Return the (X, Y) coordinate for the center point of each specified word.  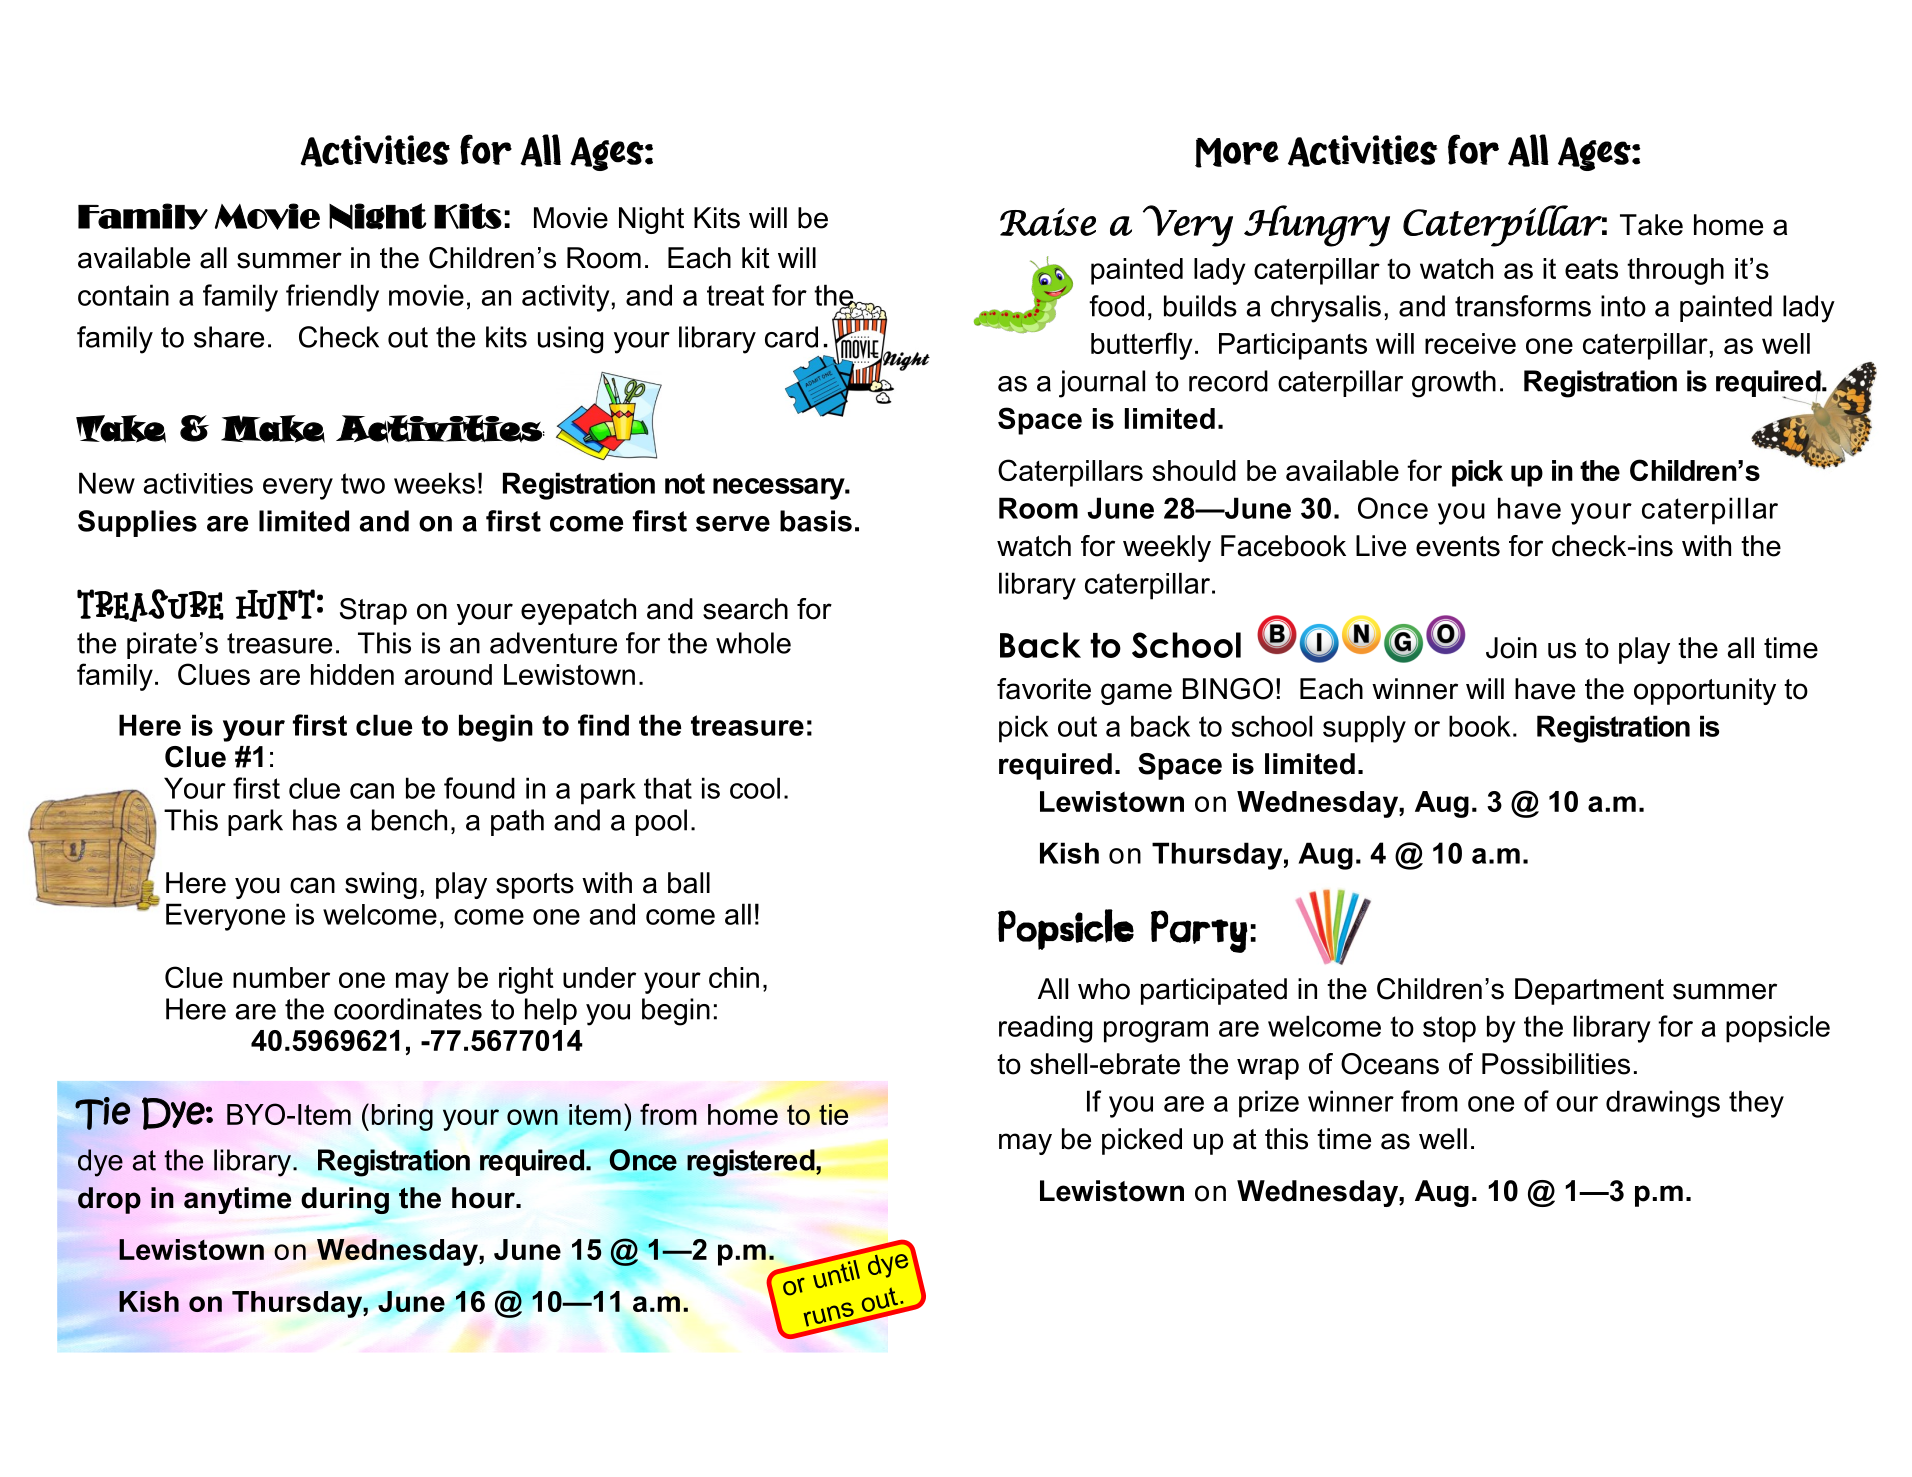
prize (1269, 1104)
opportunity (1705, 691)
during (345, 1200)
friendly (332, 298)
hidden (352, 674)
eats (1591, 269)
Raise (1048, 222)
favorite (1044, 689)
